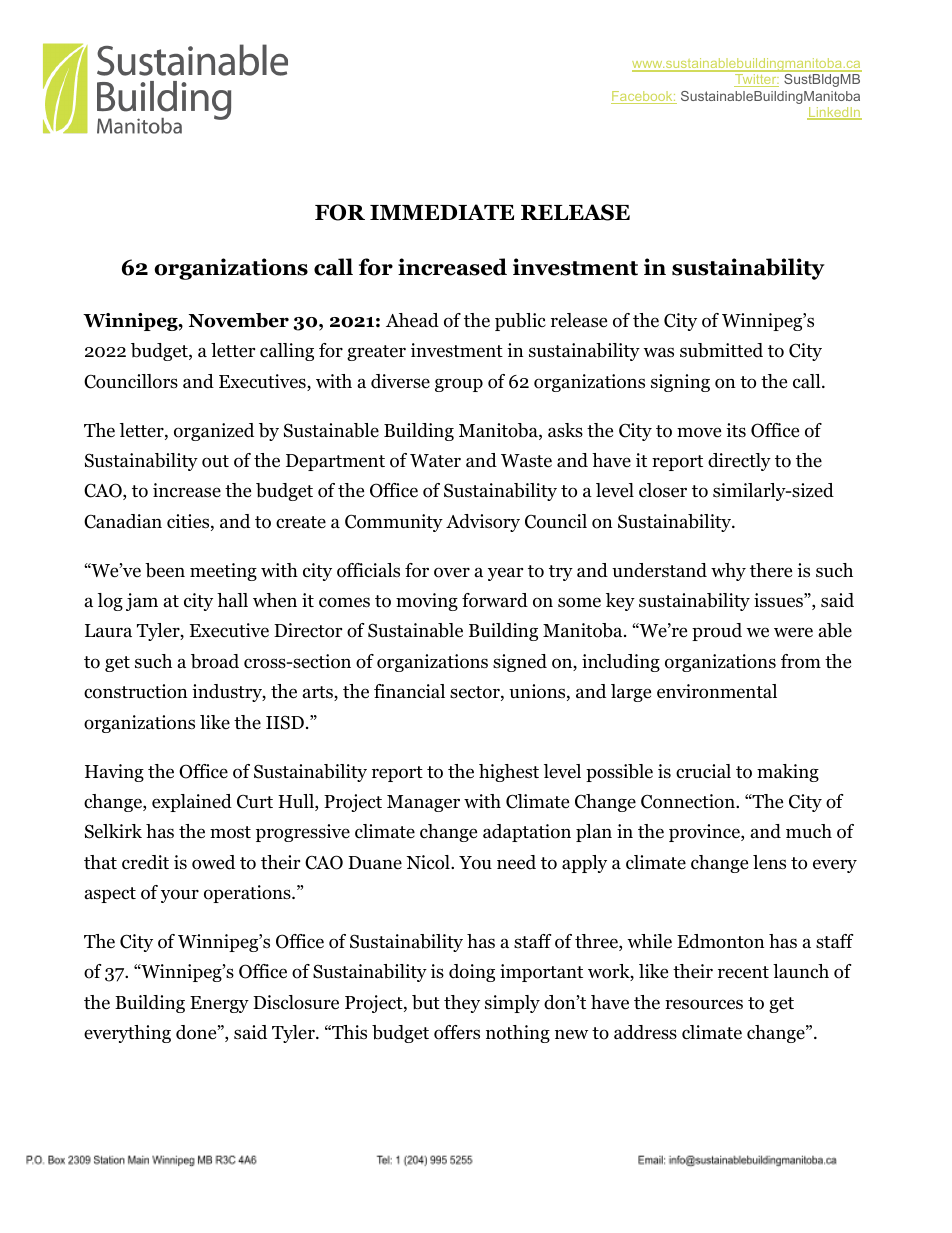 The image size is (952, 1233). What do you see at coordinates (219, 1004) in the page?
I see `Energy` at bounding box center [219, 1004].
